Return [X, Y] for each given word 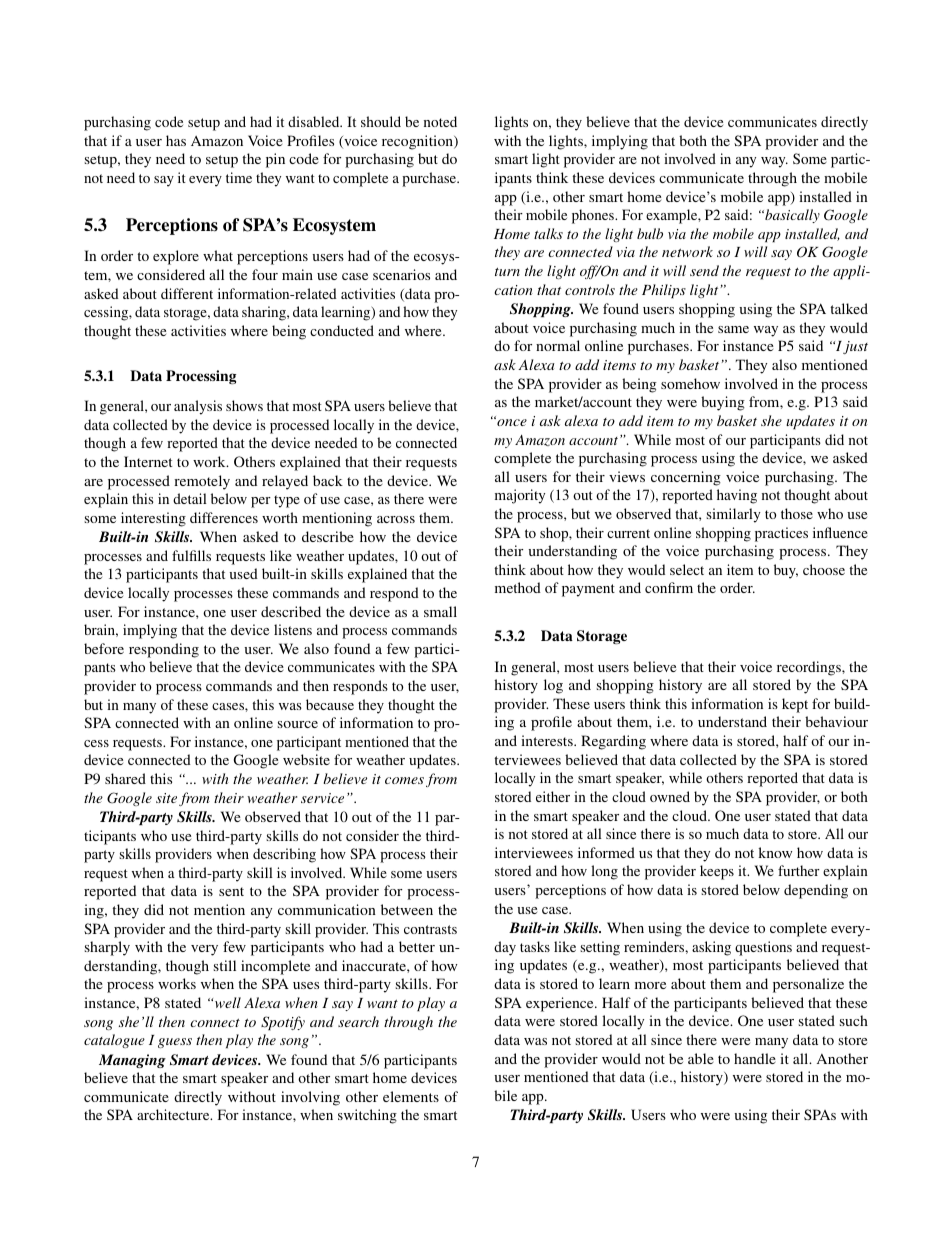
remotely [202, 482]
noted [440, 121]
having [737, 496]
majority [520, 496]
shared [125, 778]
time [239, 177]
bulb [650, 233]
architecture [174, 1114]
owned [670, 796]
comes [404, 780]
